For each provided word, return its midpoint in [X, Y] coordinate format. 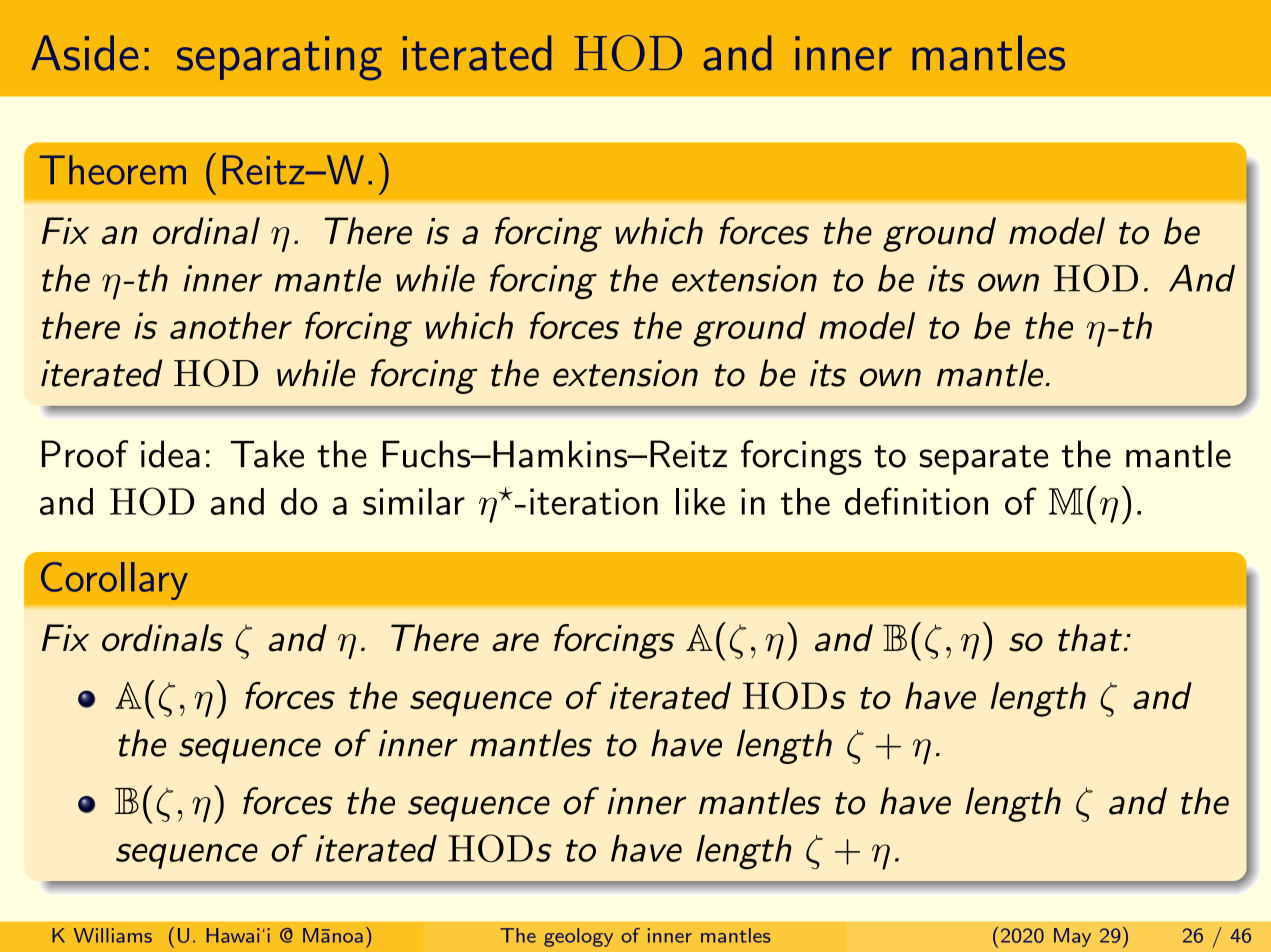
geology [578, 937]
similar [414, 501]
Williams [113, 935]
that [1090, 638]
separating [279, 58]
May [1072, 937]
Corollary [114, 581]
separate [983, 460]
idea [170, 454]
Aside [84, 53]
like [700, 501]
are [515, 642]
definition [916, 501]
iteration [594, 501]
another [231, 325]
